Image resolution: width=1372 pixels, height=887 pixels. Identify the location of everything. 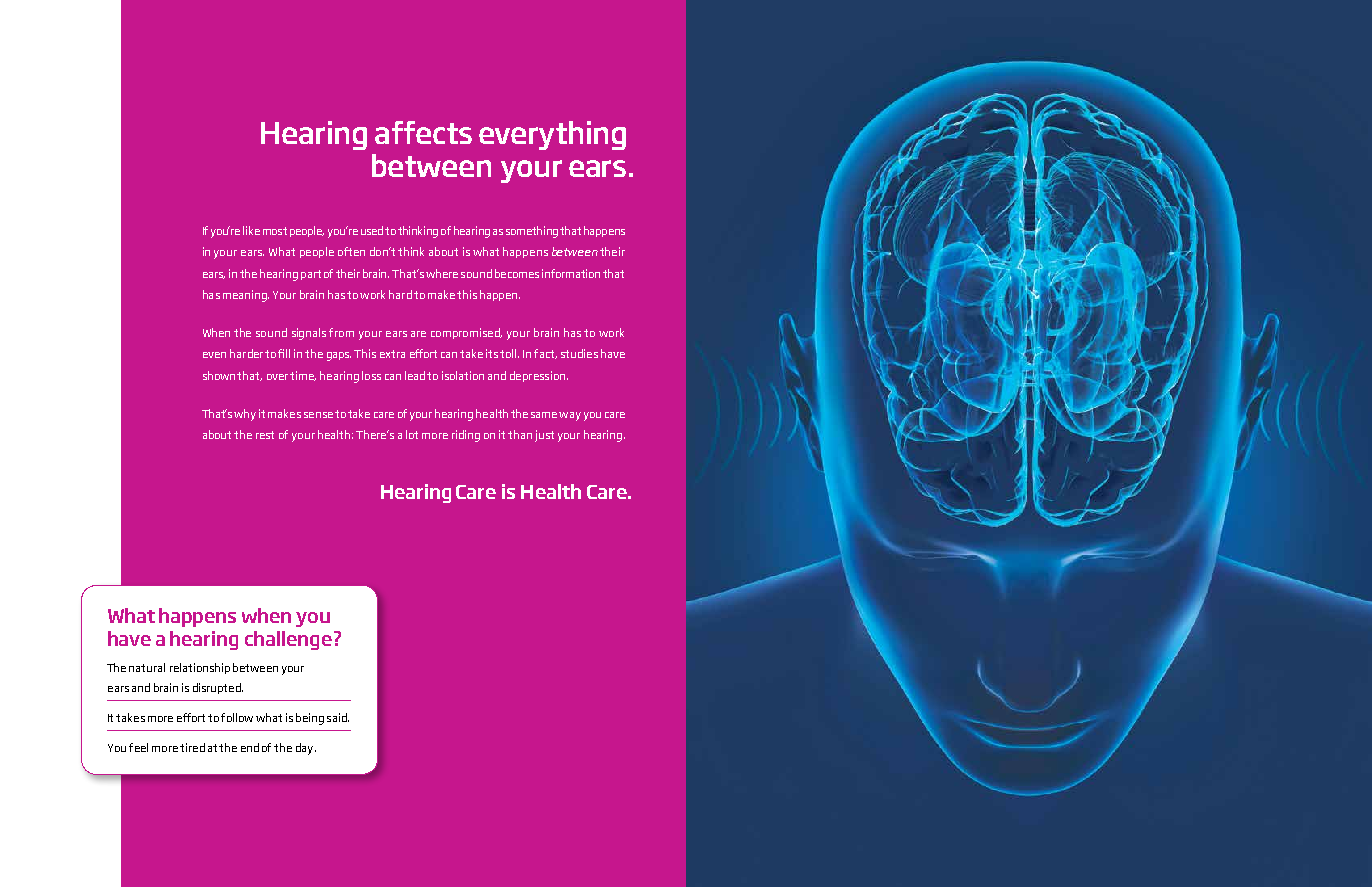
(552, 135).
